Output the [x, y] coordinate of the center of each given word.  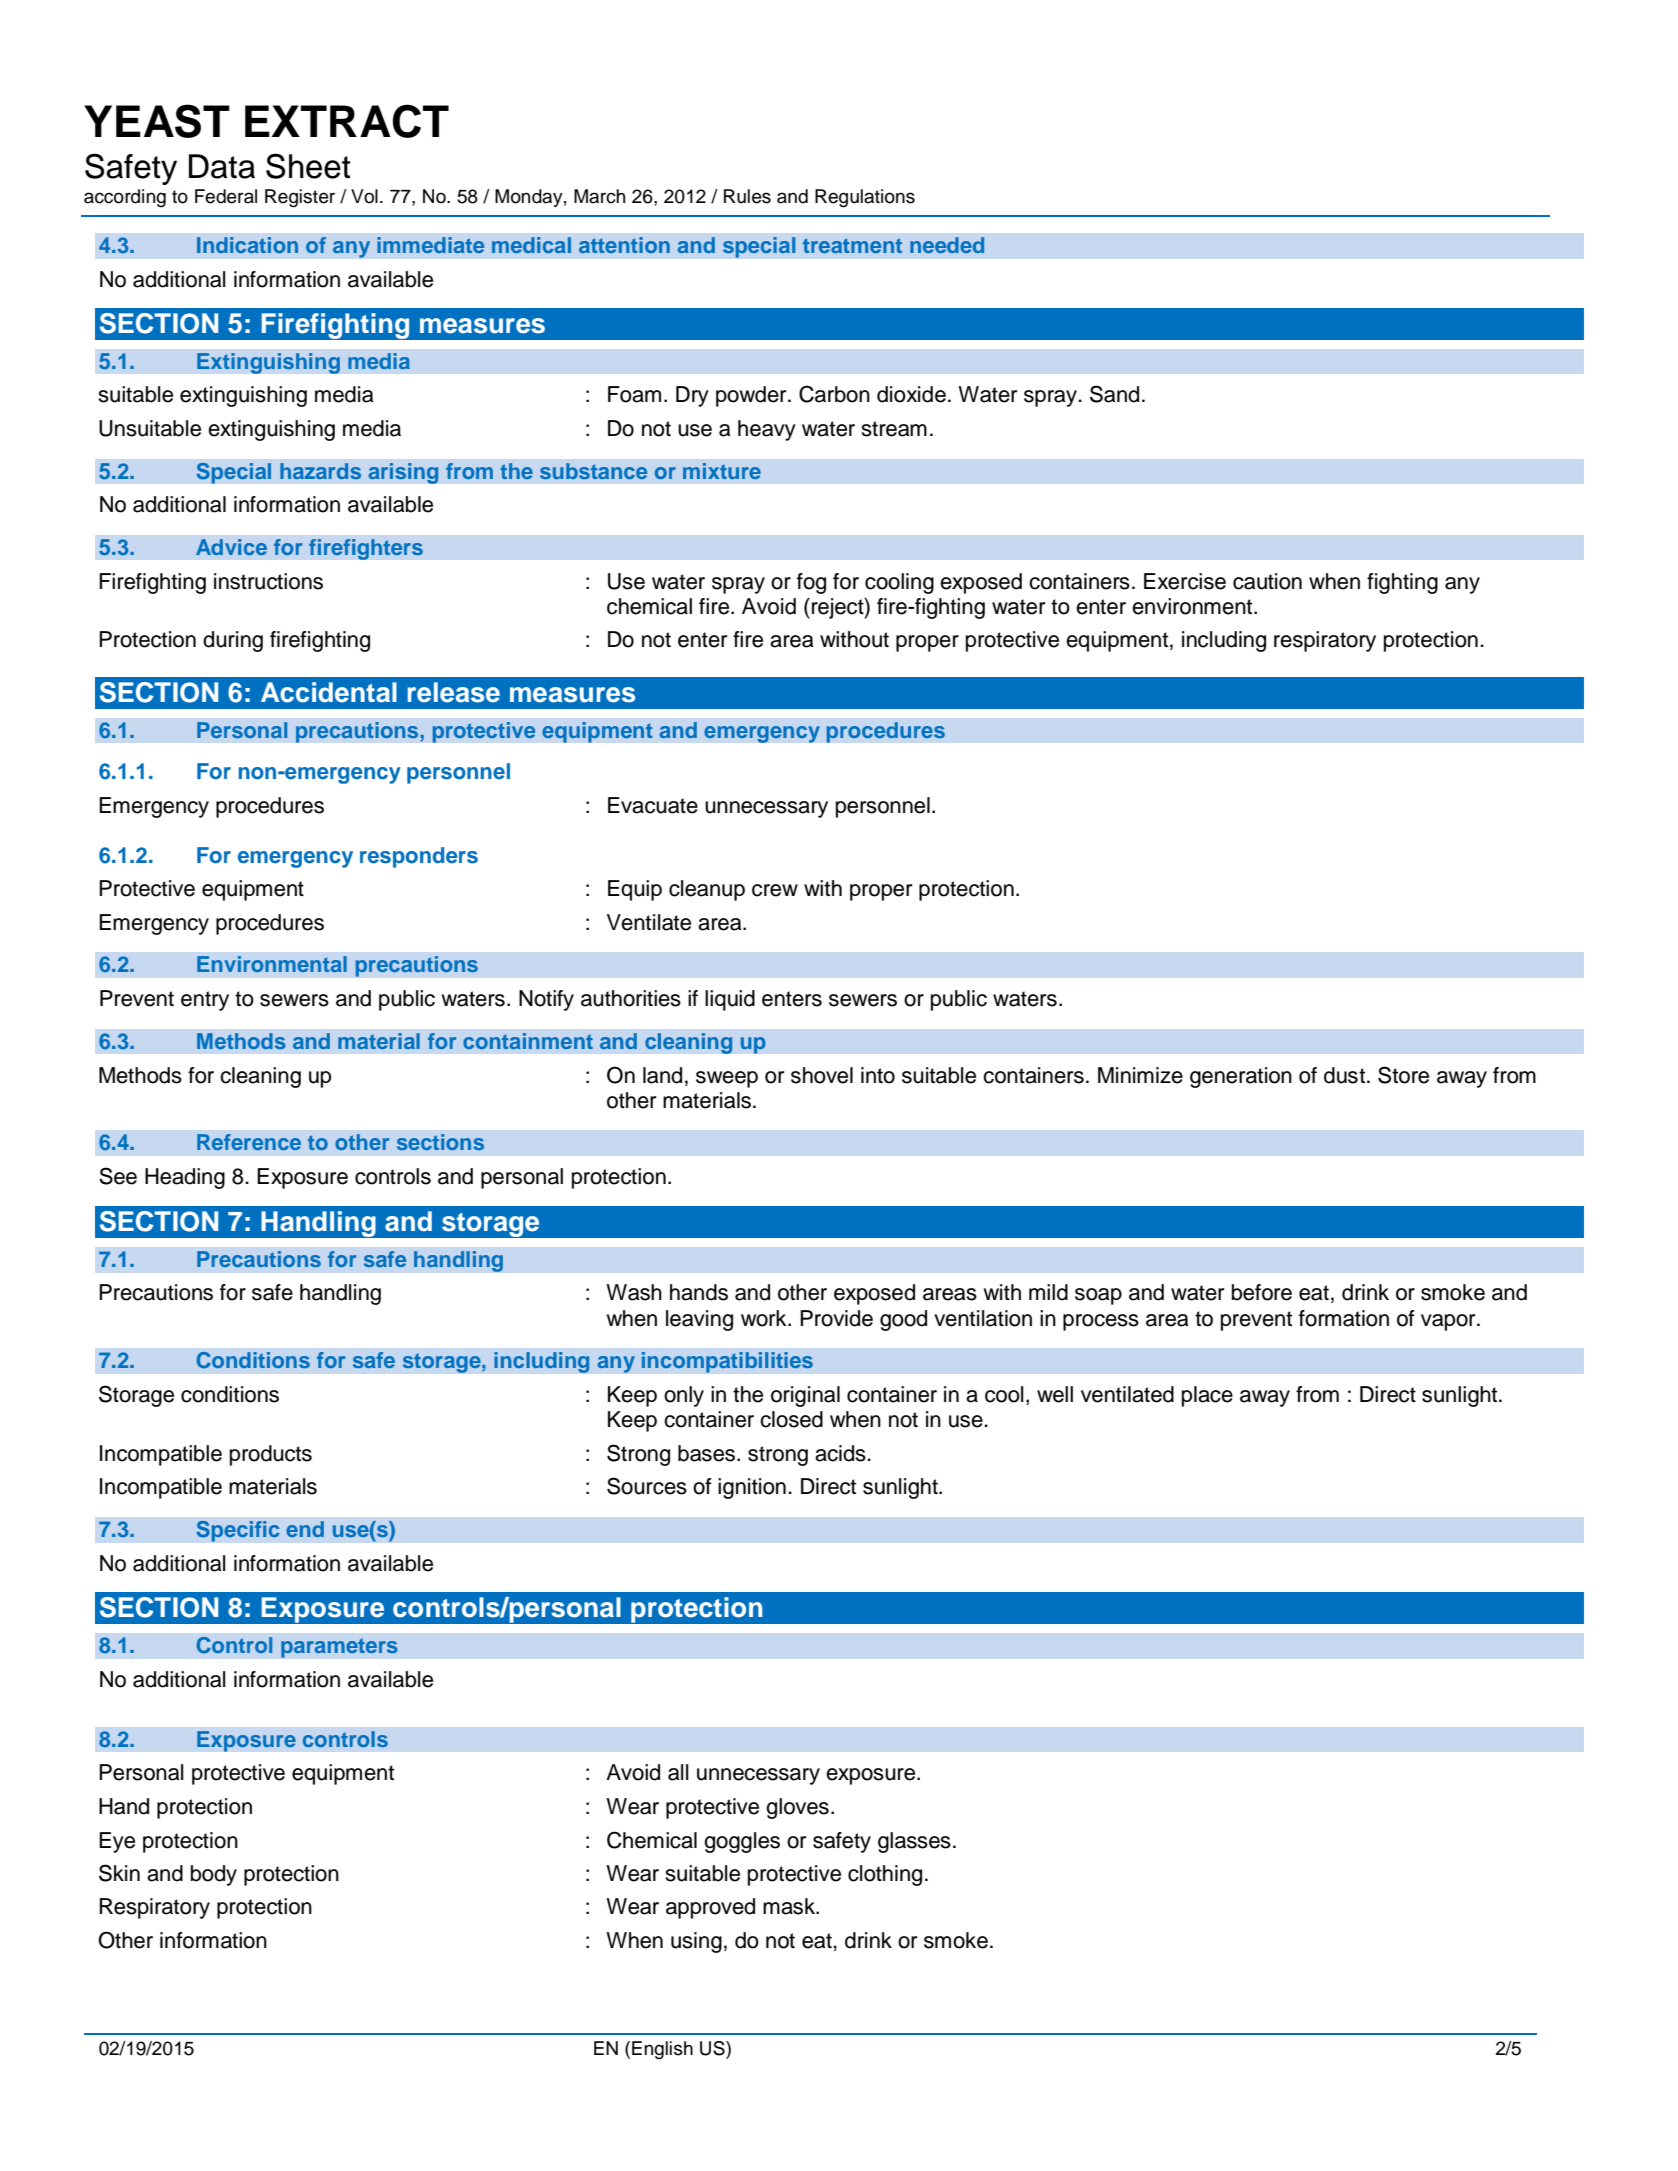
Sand [1114, 394]
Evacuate [653, 805]
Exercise [1185, 581]
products [271, 1455]
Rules [747, 196]
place [1207, 1396]
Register [300, 198]
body [214, 1875]
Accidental [329, 692]
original [805, 1396]
